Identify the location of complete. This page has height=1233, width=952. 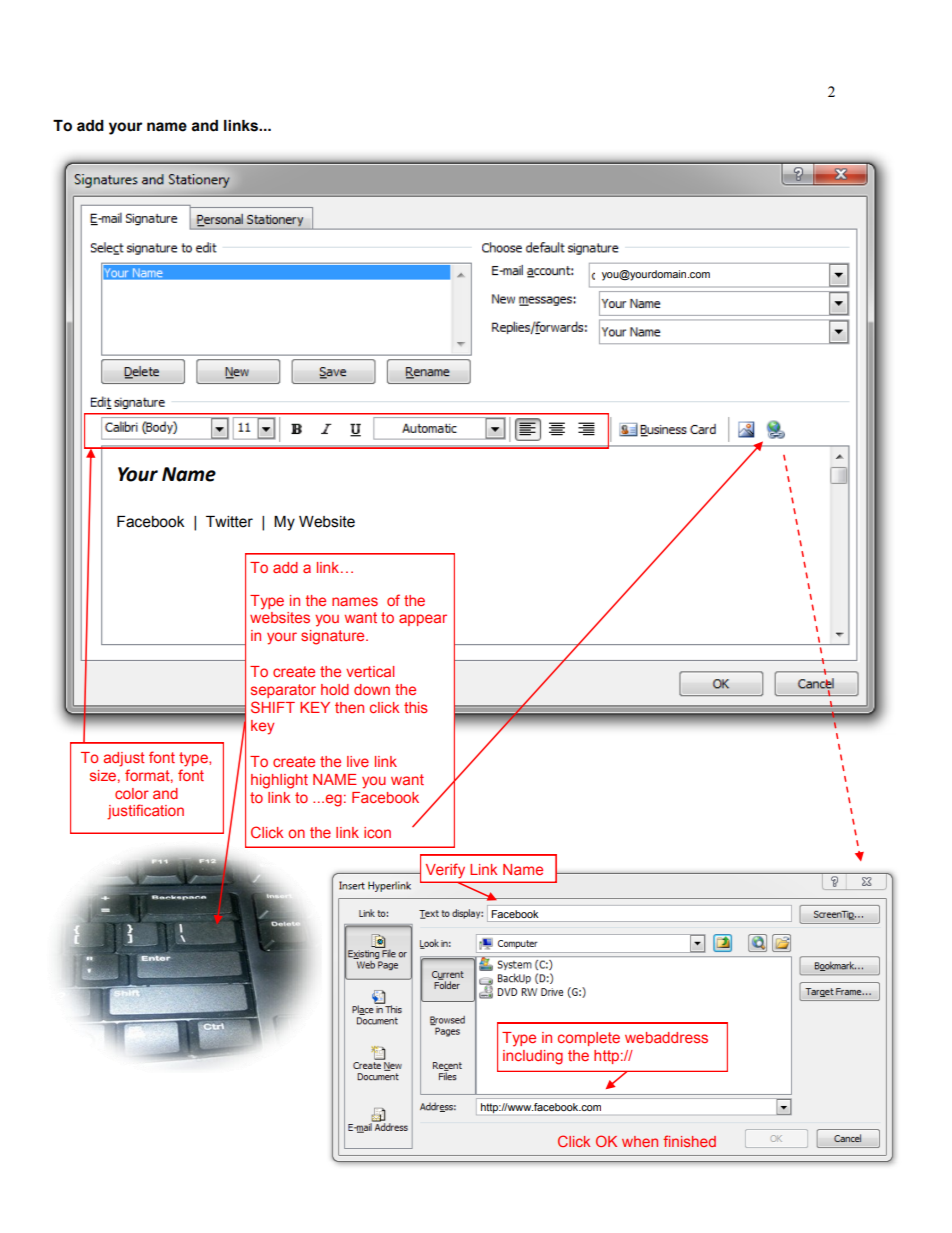
(589, 1039).
